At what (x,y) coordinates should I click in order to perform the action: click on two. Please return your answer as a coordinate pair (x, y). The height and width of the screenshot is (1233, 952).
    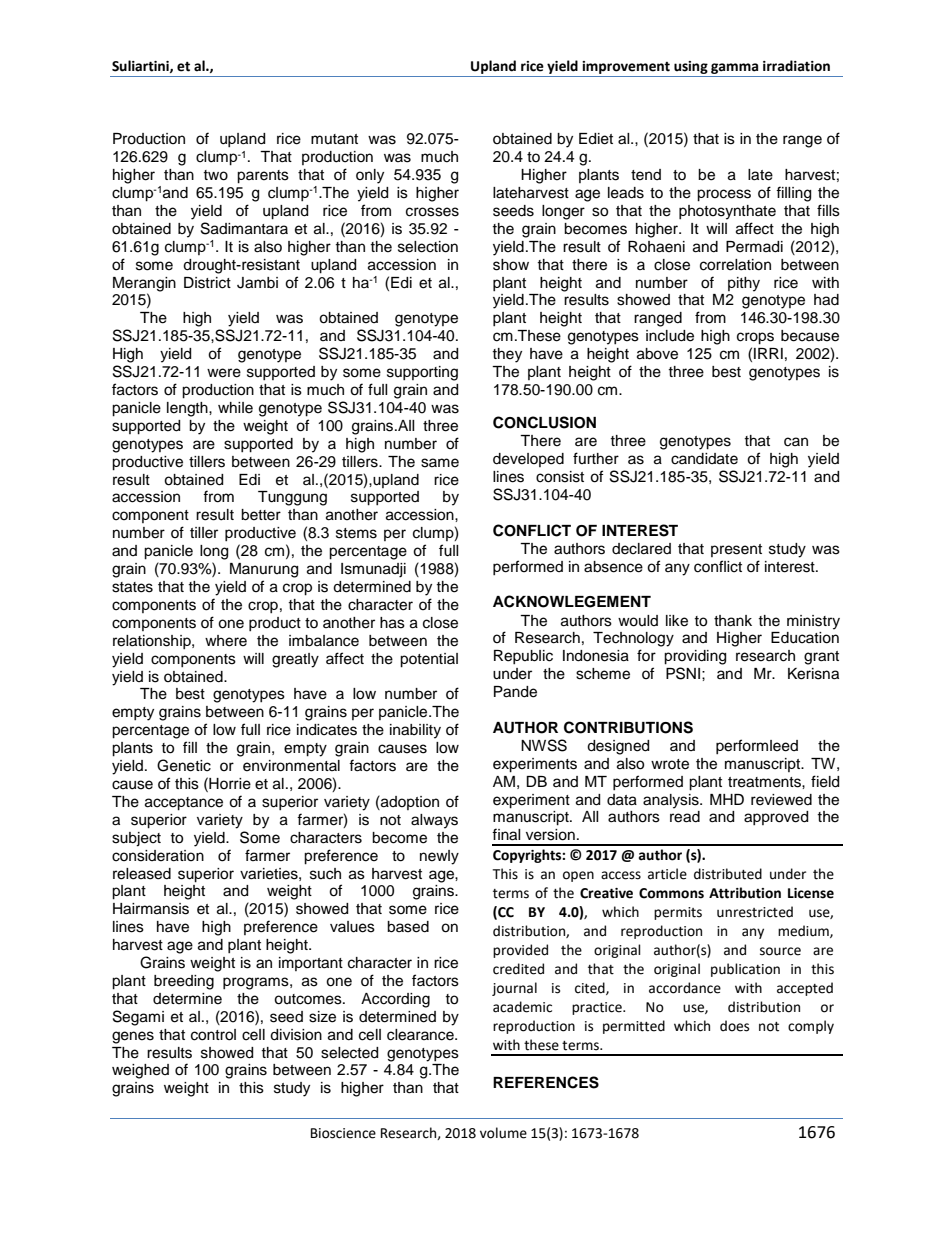
    Looking at the image, I should click on (215, 175).
